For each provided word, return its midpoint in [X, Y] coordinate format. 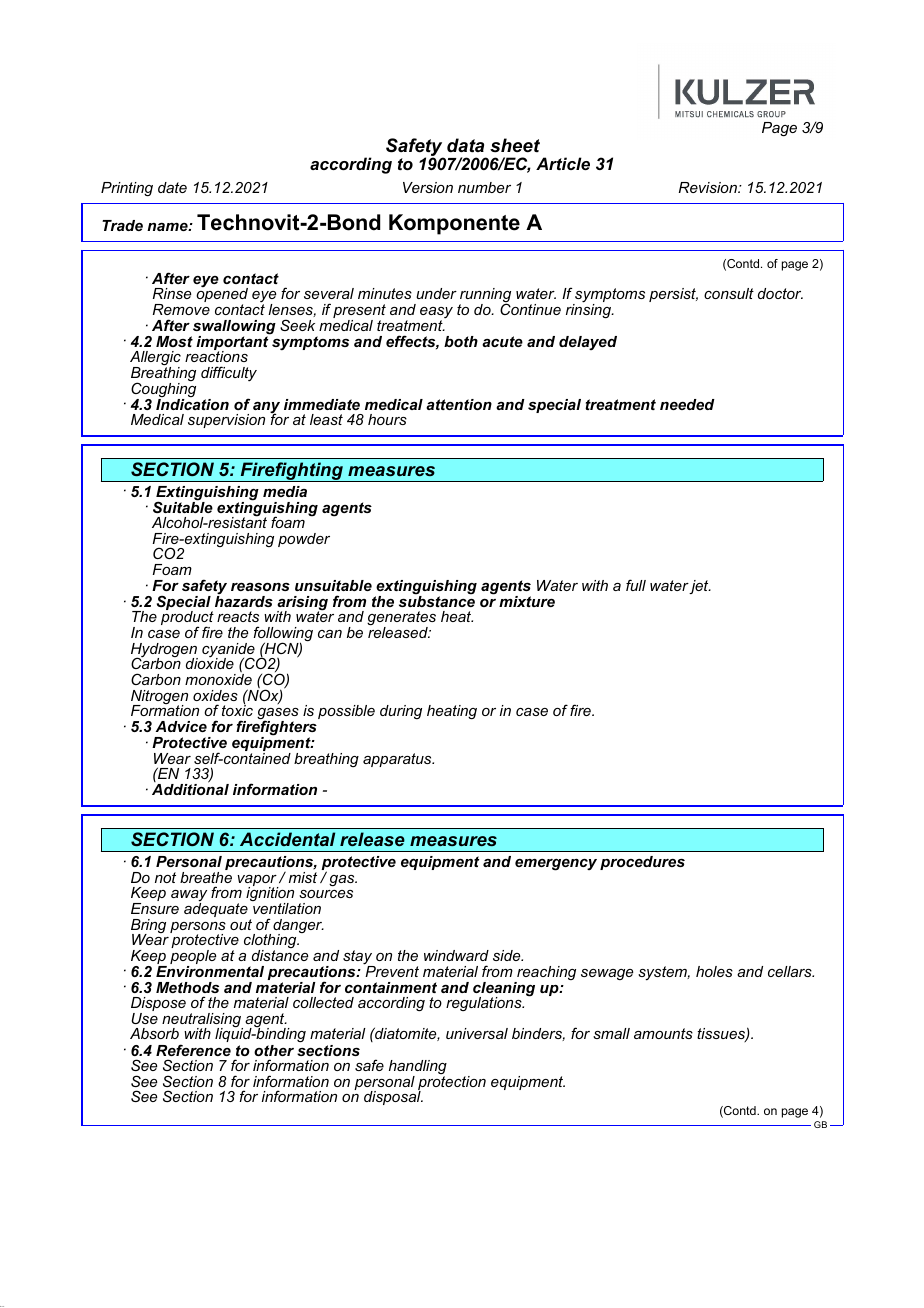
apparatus [398, 760]
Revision [709, 187]
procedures [642, 863]
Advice [181, 726]
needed [687, 404]
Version [428, 187]
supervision [226, 421]
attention [459, 404]
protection [452, 1084]
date [172, 187]
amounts [663, 1033]
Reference [193, 1050]
